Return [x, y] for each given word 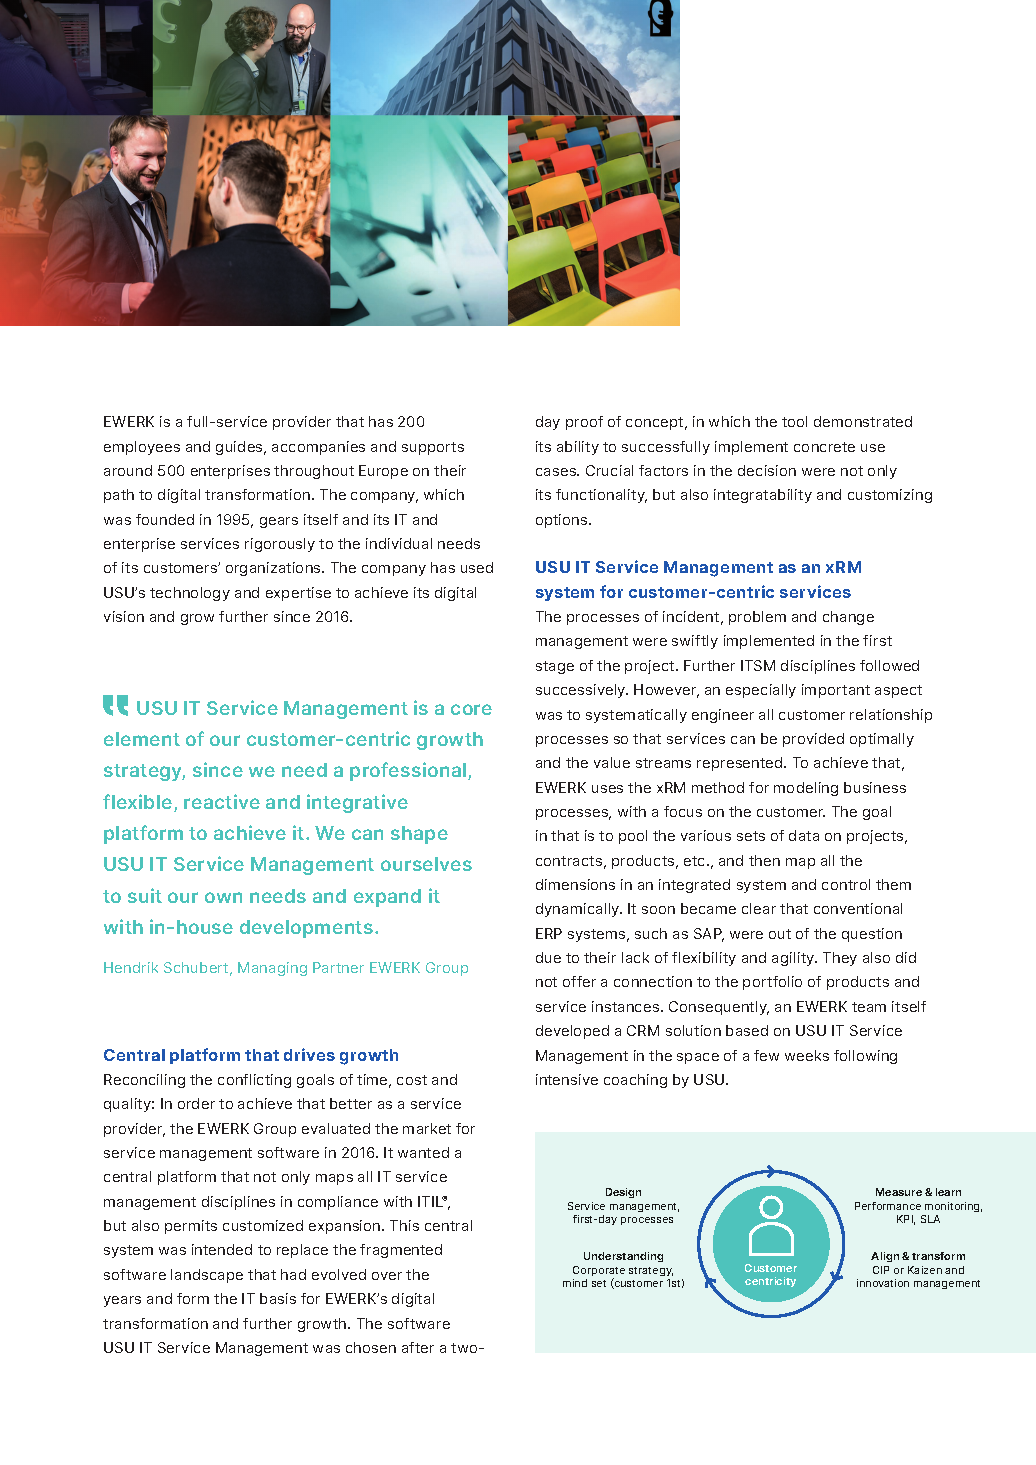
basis [278, 1298]
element [142, 739]
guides [240, 448]
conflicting [254, 1081]
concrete [824, 447]
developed [572, 1032]
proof [584, 423]
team [869, 1007]
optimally [882, 740]
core [471, 709]
